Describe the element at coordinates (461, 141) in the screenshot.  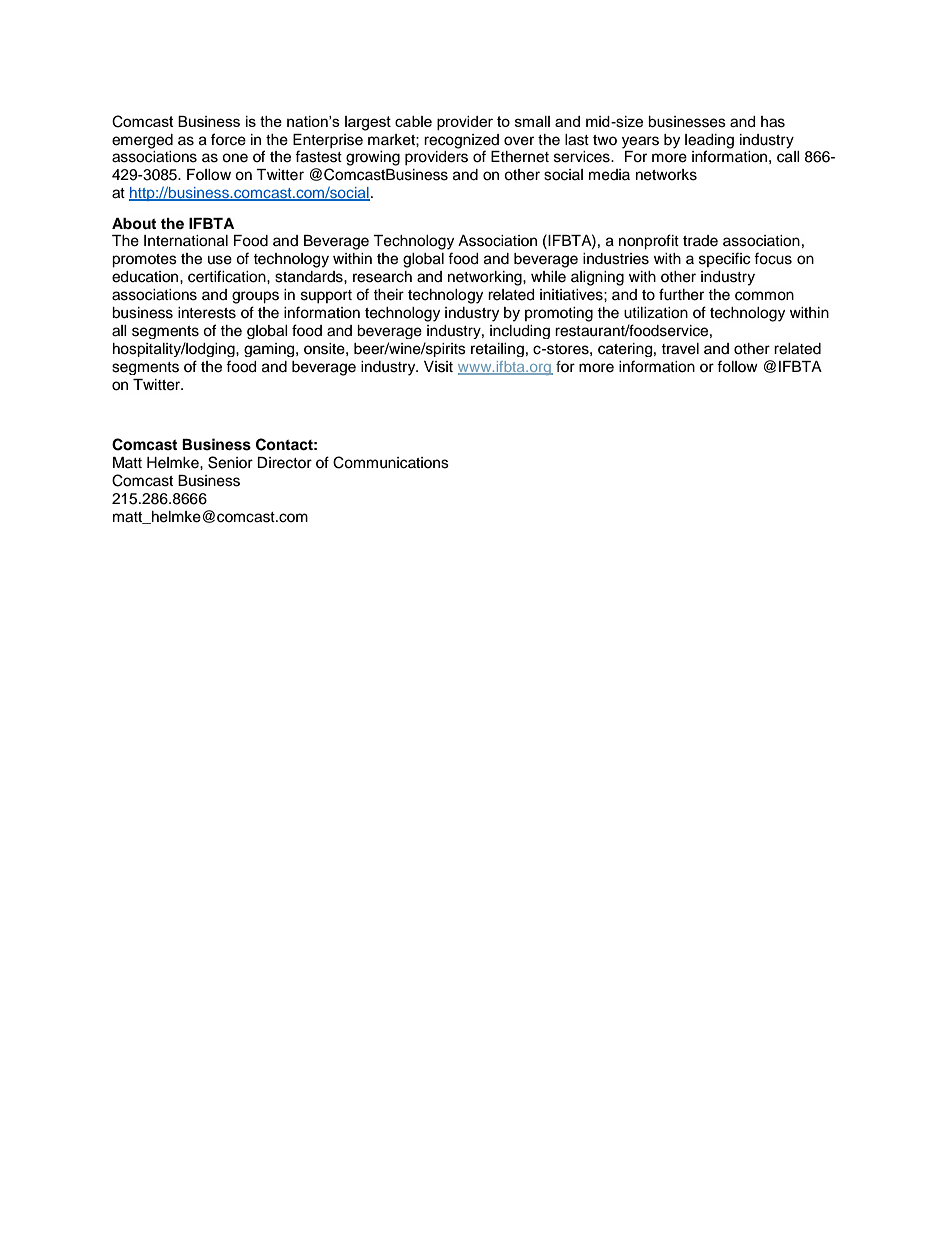
I see `recognized` at that location.
